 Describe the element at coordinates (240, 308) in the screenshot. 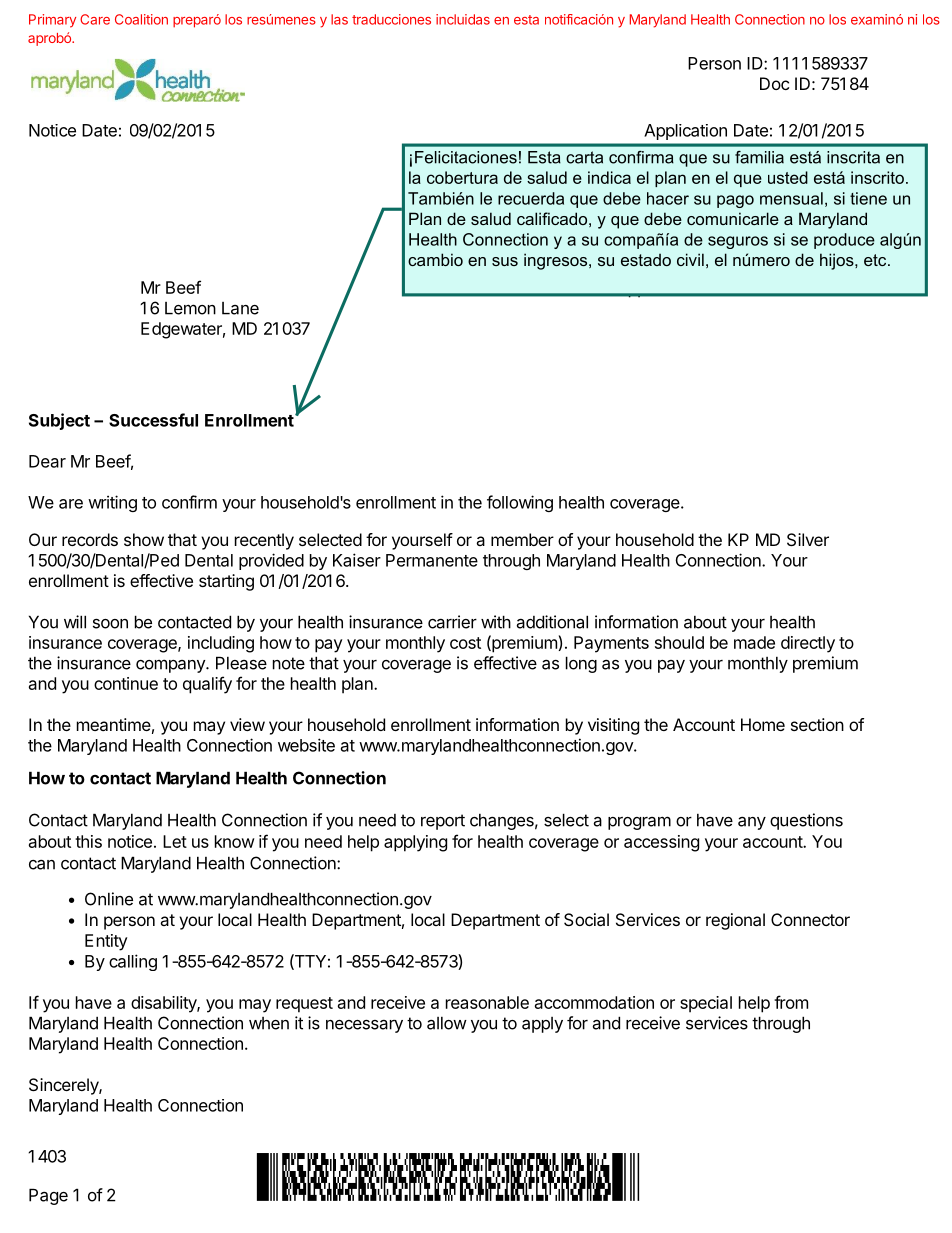

I see `Lane` at that location.
